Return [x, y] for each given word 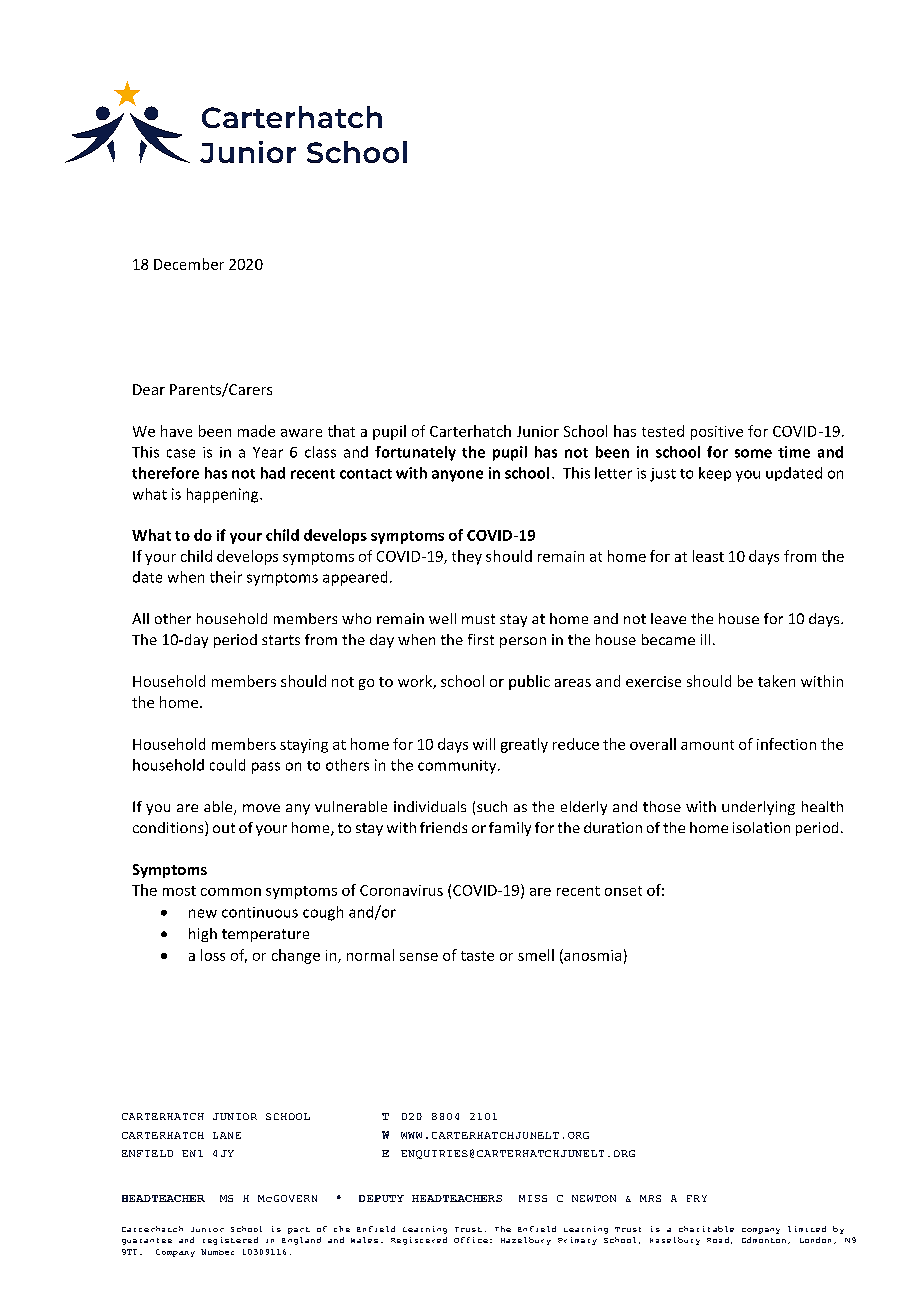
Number [217, 1252]
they [467, 557]
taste [477, 956]
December [189, 264]
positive [717, 433]
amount [707, 745]
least [708, 556]
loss [213, 955]
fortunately [415, 453]
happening [224, 495]
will [484, 744]
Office [471, 1240]
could [227, 765]
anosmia [591, 956]
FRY [697, 1198]
